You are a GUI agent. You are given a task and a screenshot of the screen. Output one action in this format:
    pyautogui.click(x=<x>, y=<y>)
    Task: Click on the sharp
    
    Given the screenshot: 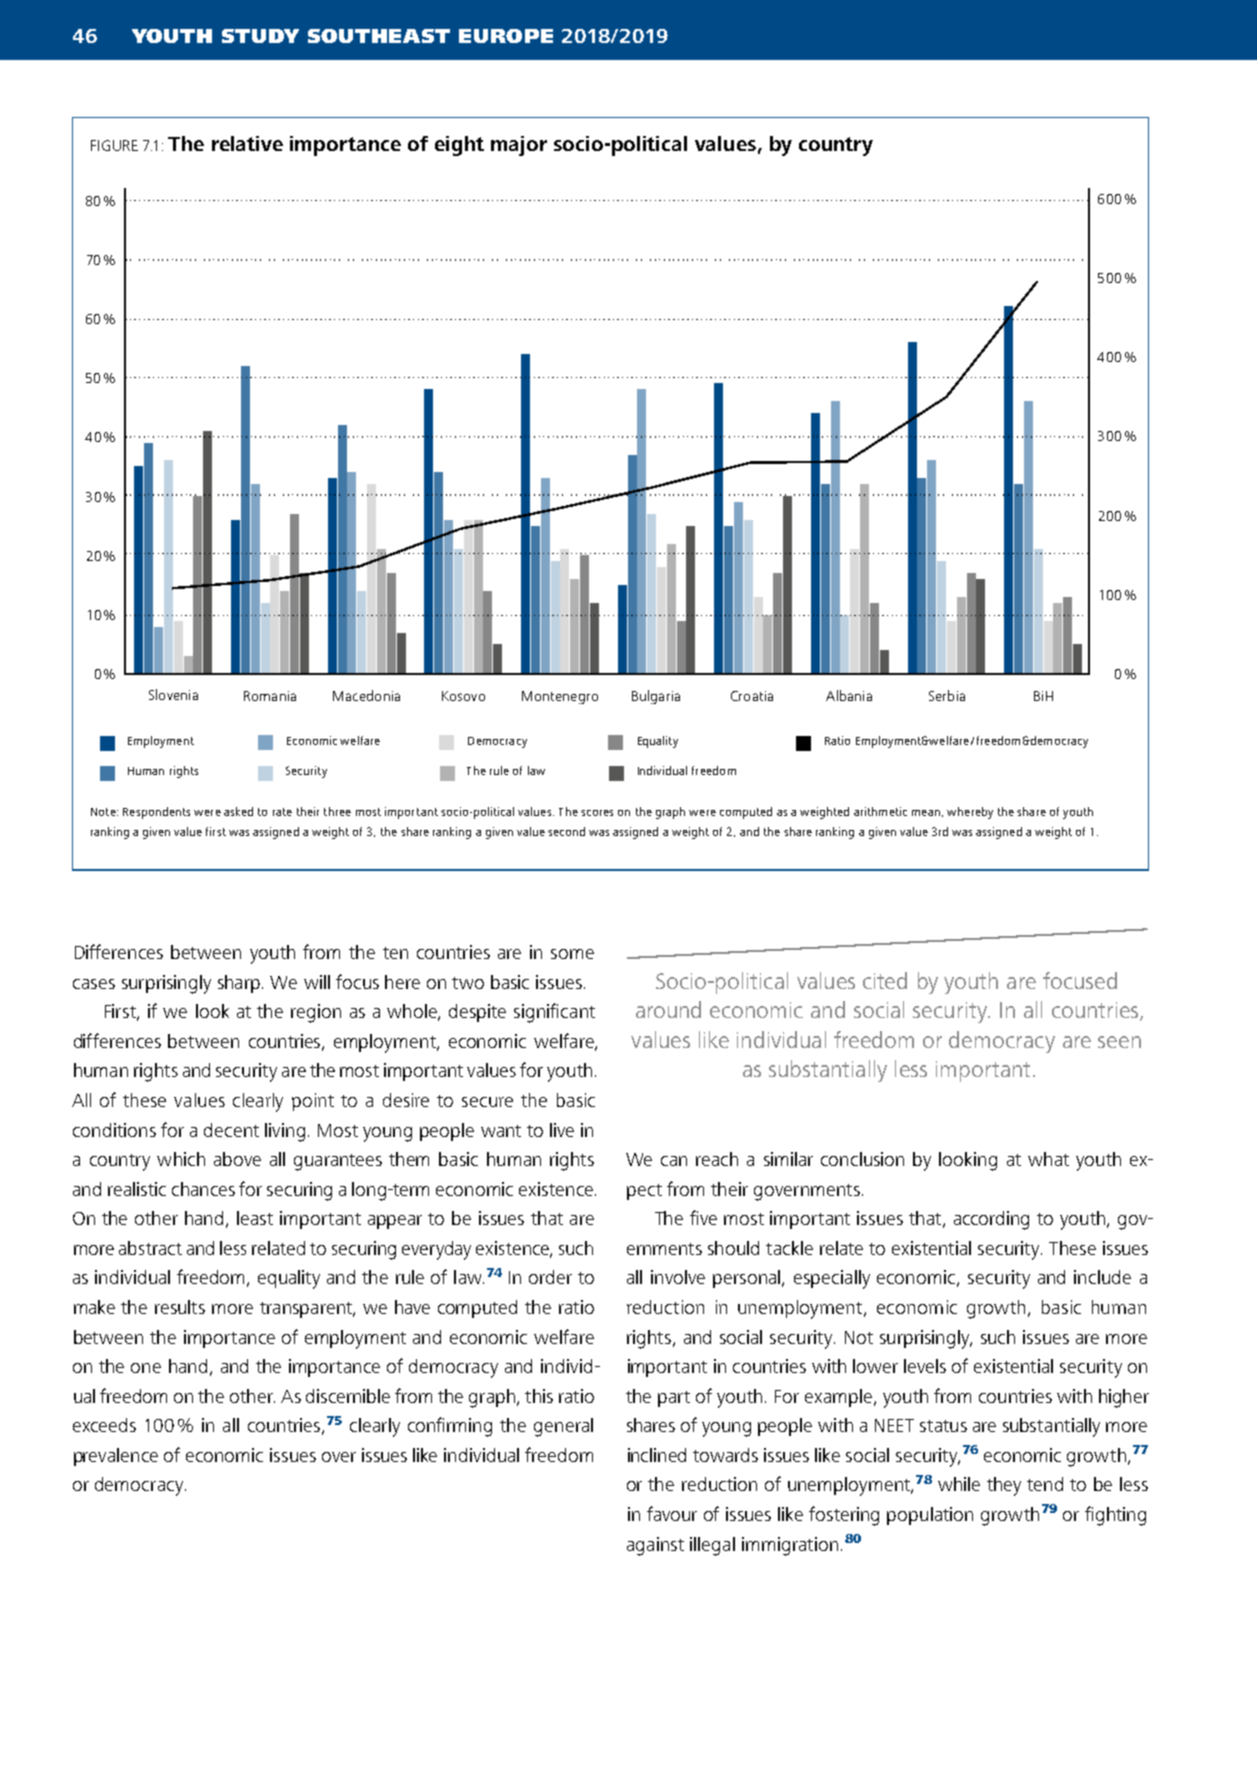 What is the action you would take?
    pyautogui.click(x=239, y=984)
